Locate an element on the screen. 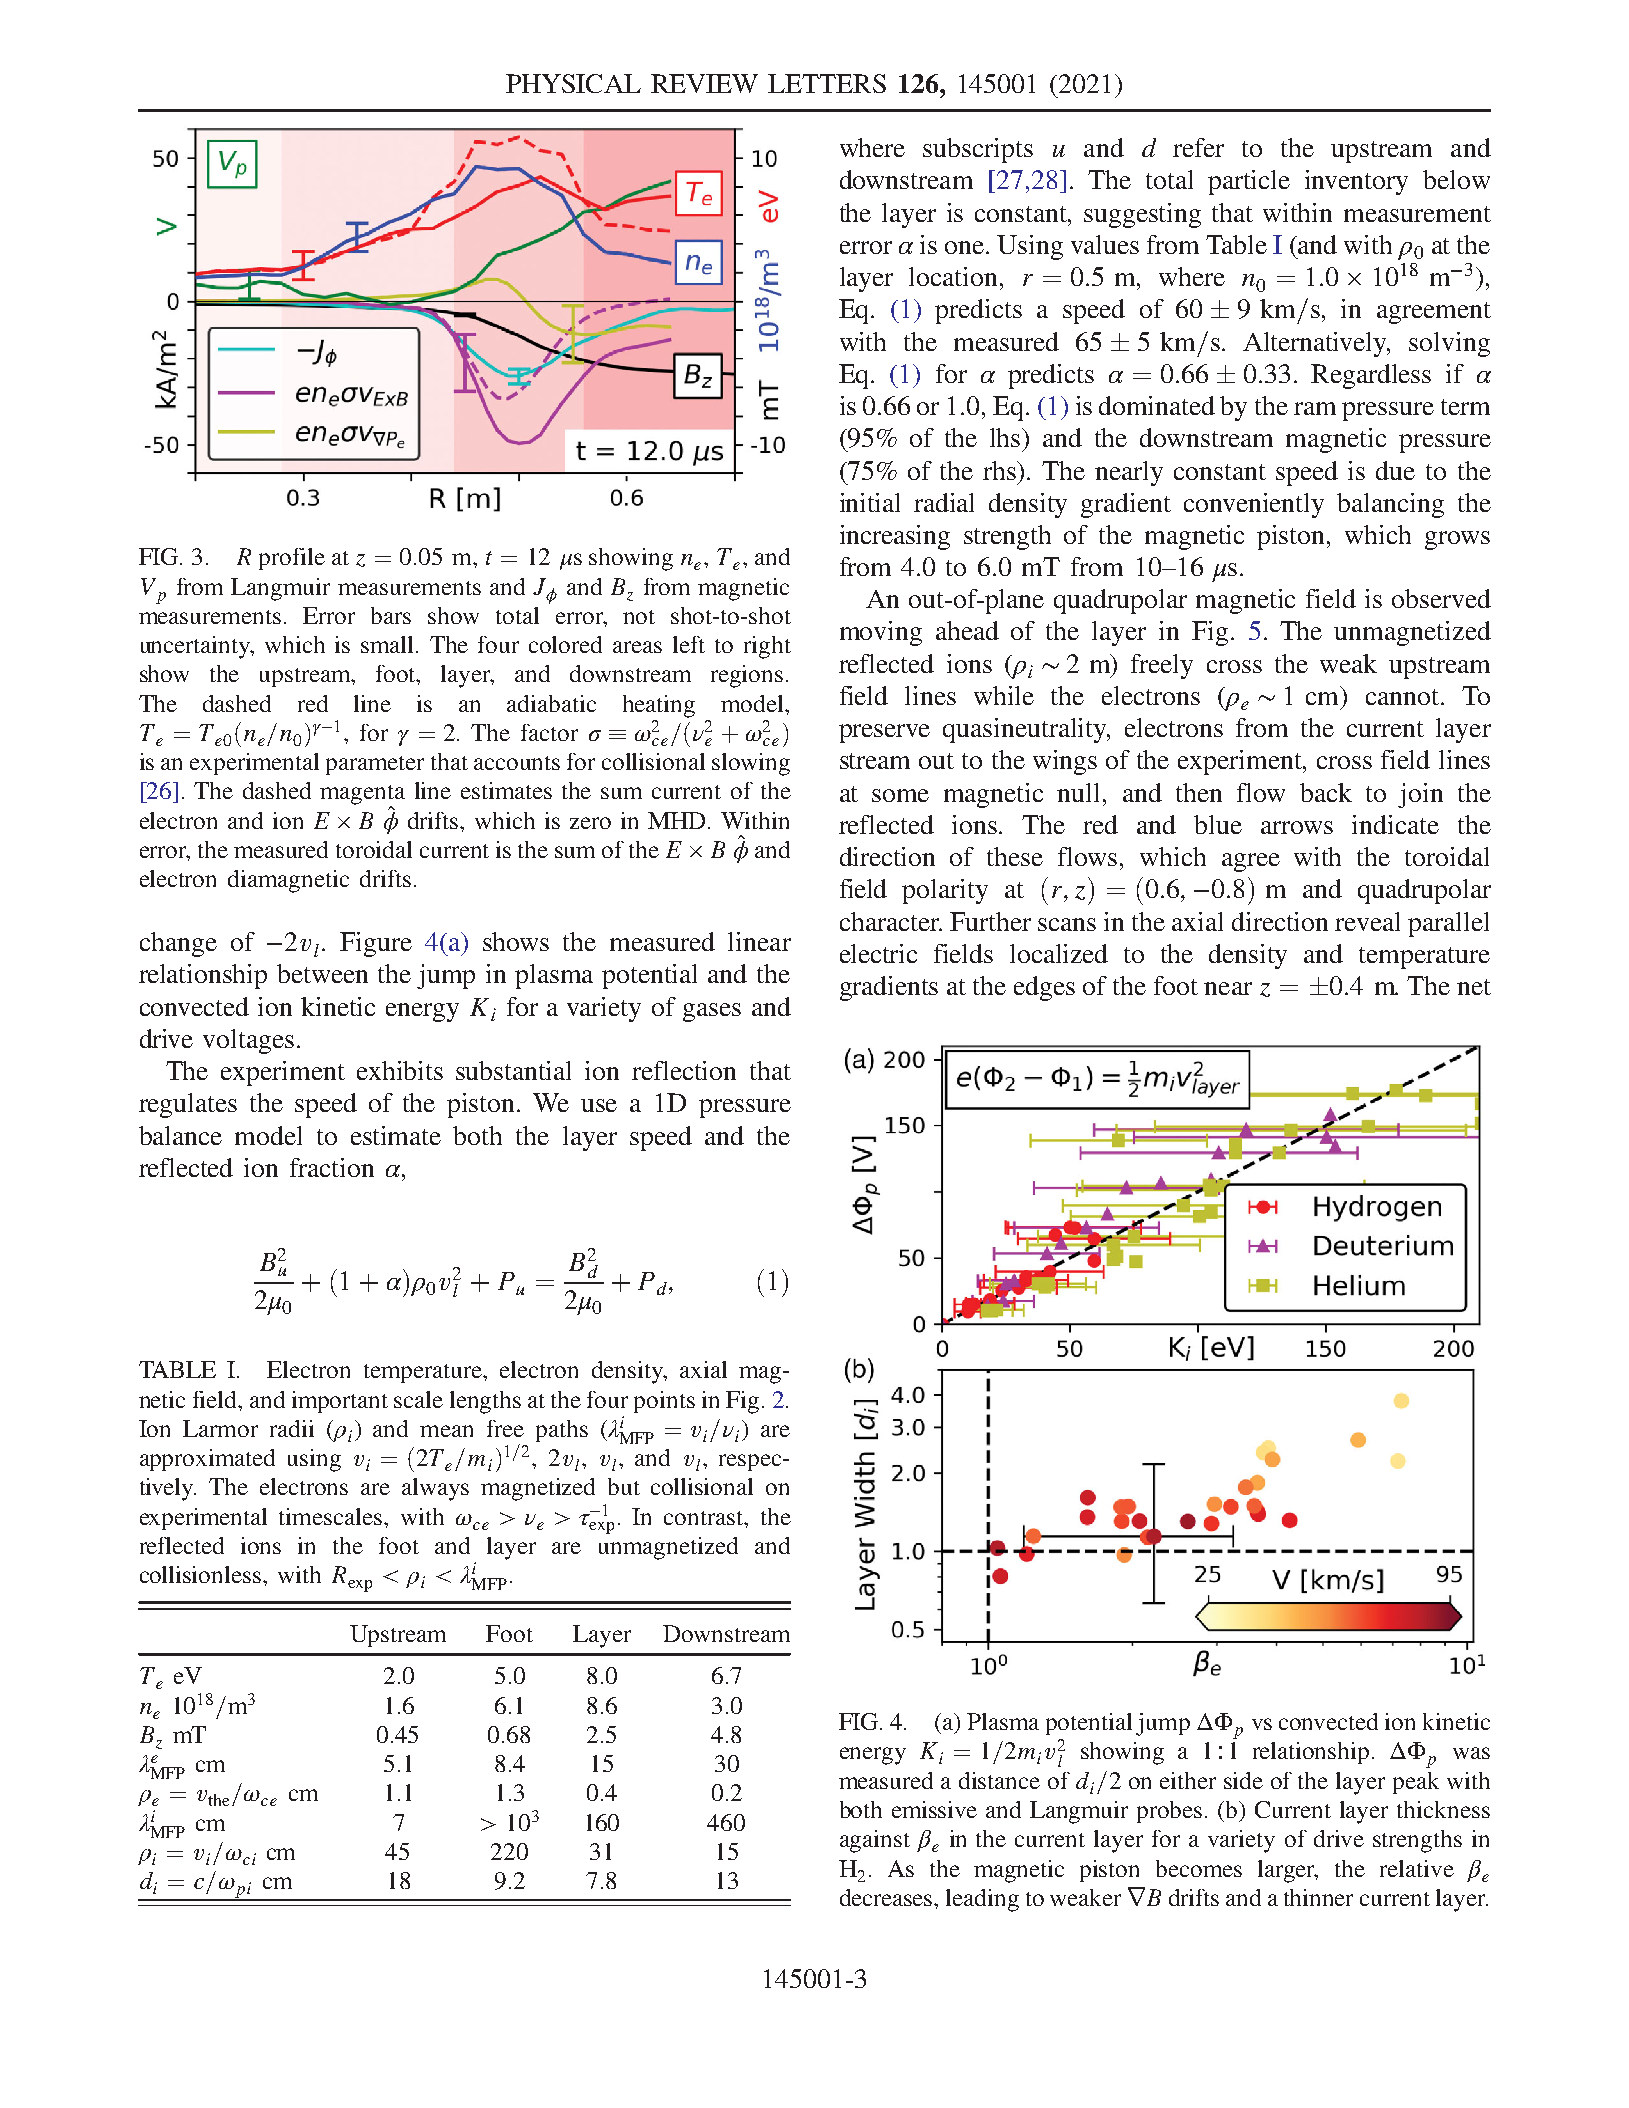 The height and width of the screenshot is (2108, 1629). collisionless is located at coordinates (200, 1574).
